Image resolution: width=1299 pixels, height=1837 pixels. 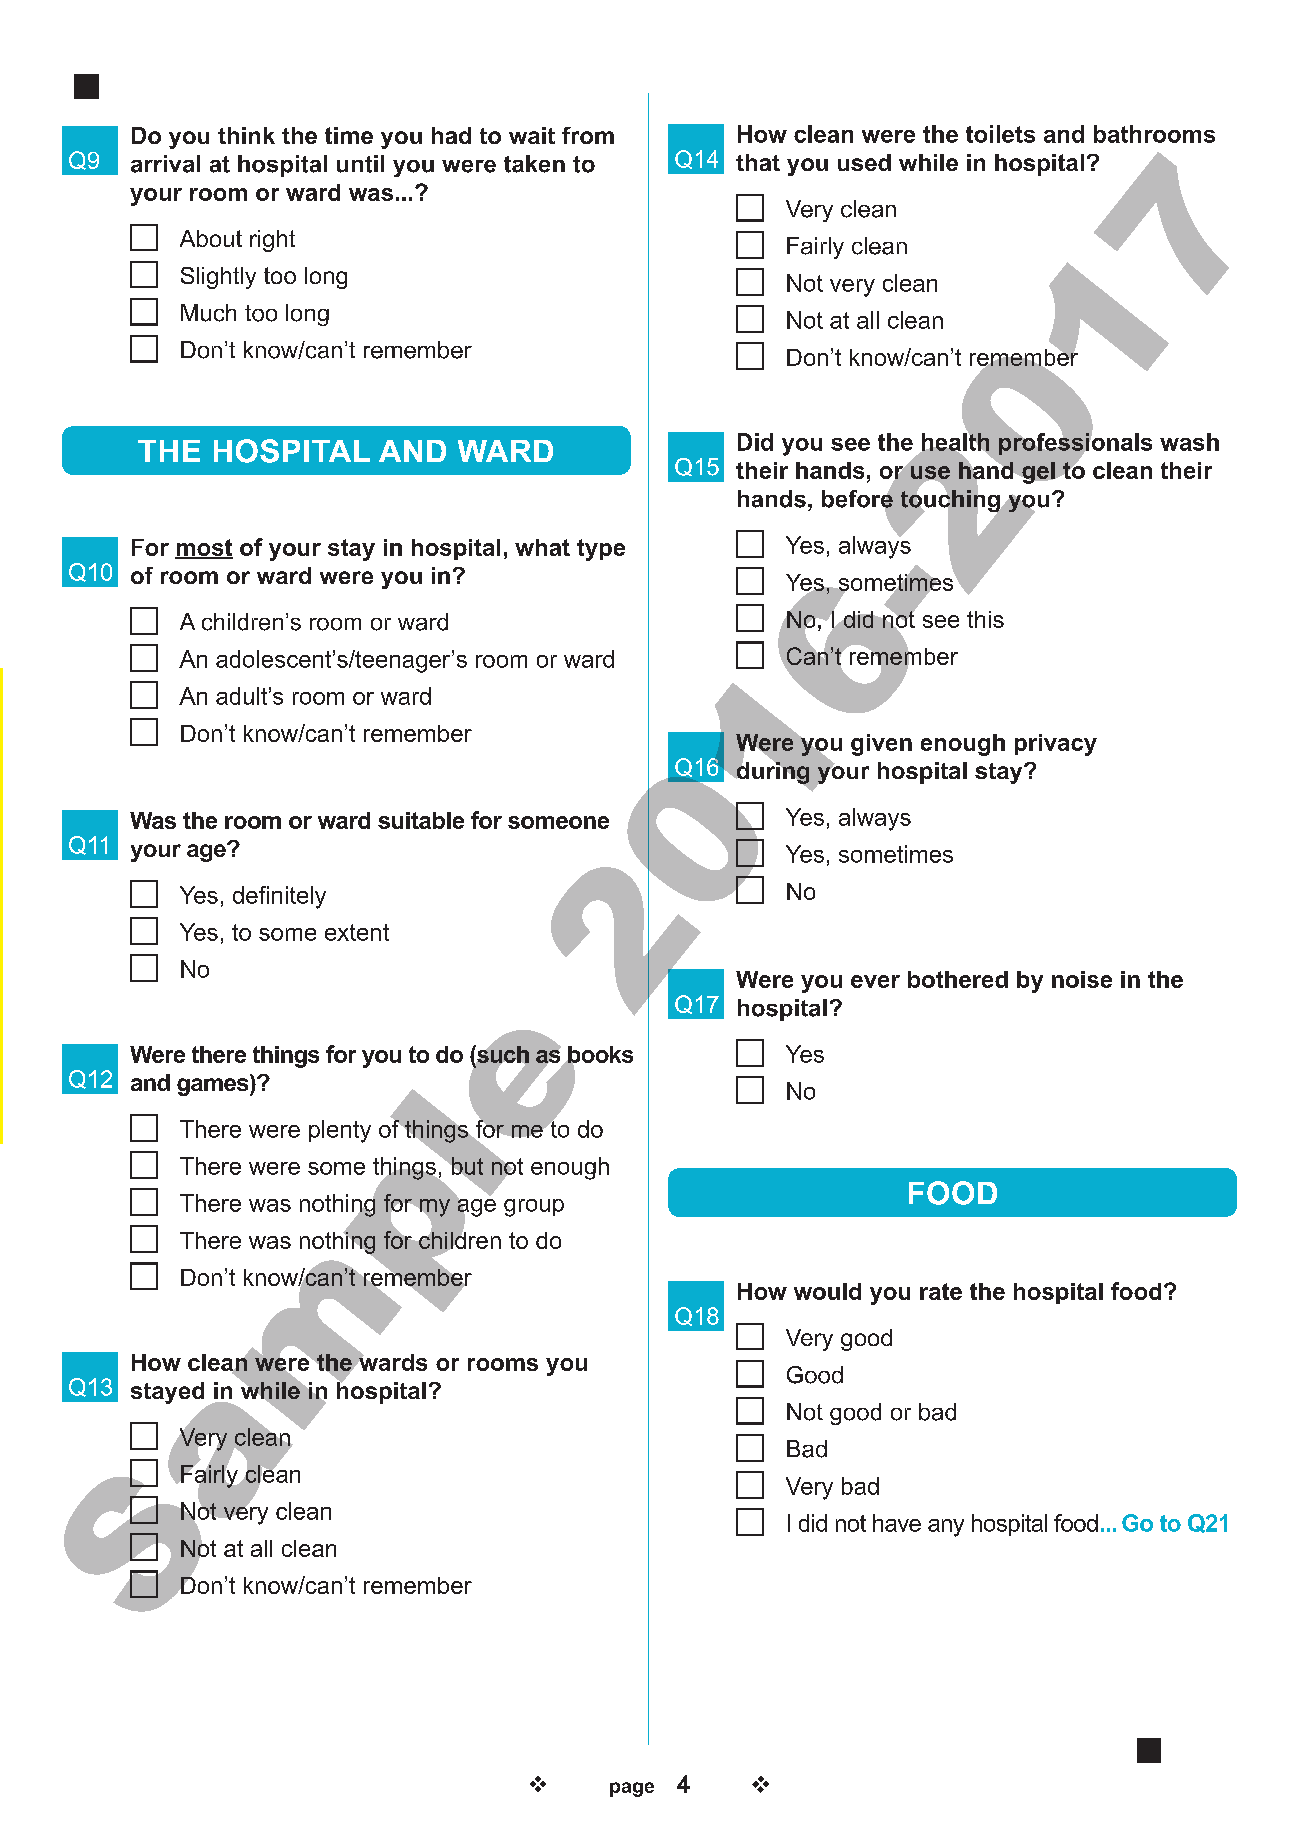 What do you see at coordinates (421, 820) in the document?
I see `suitable` at bounding box center [421, 820].
